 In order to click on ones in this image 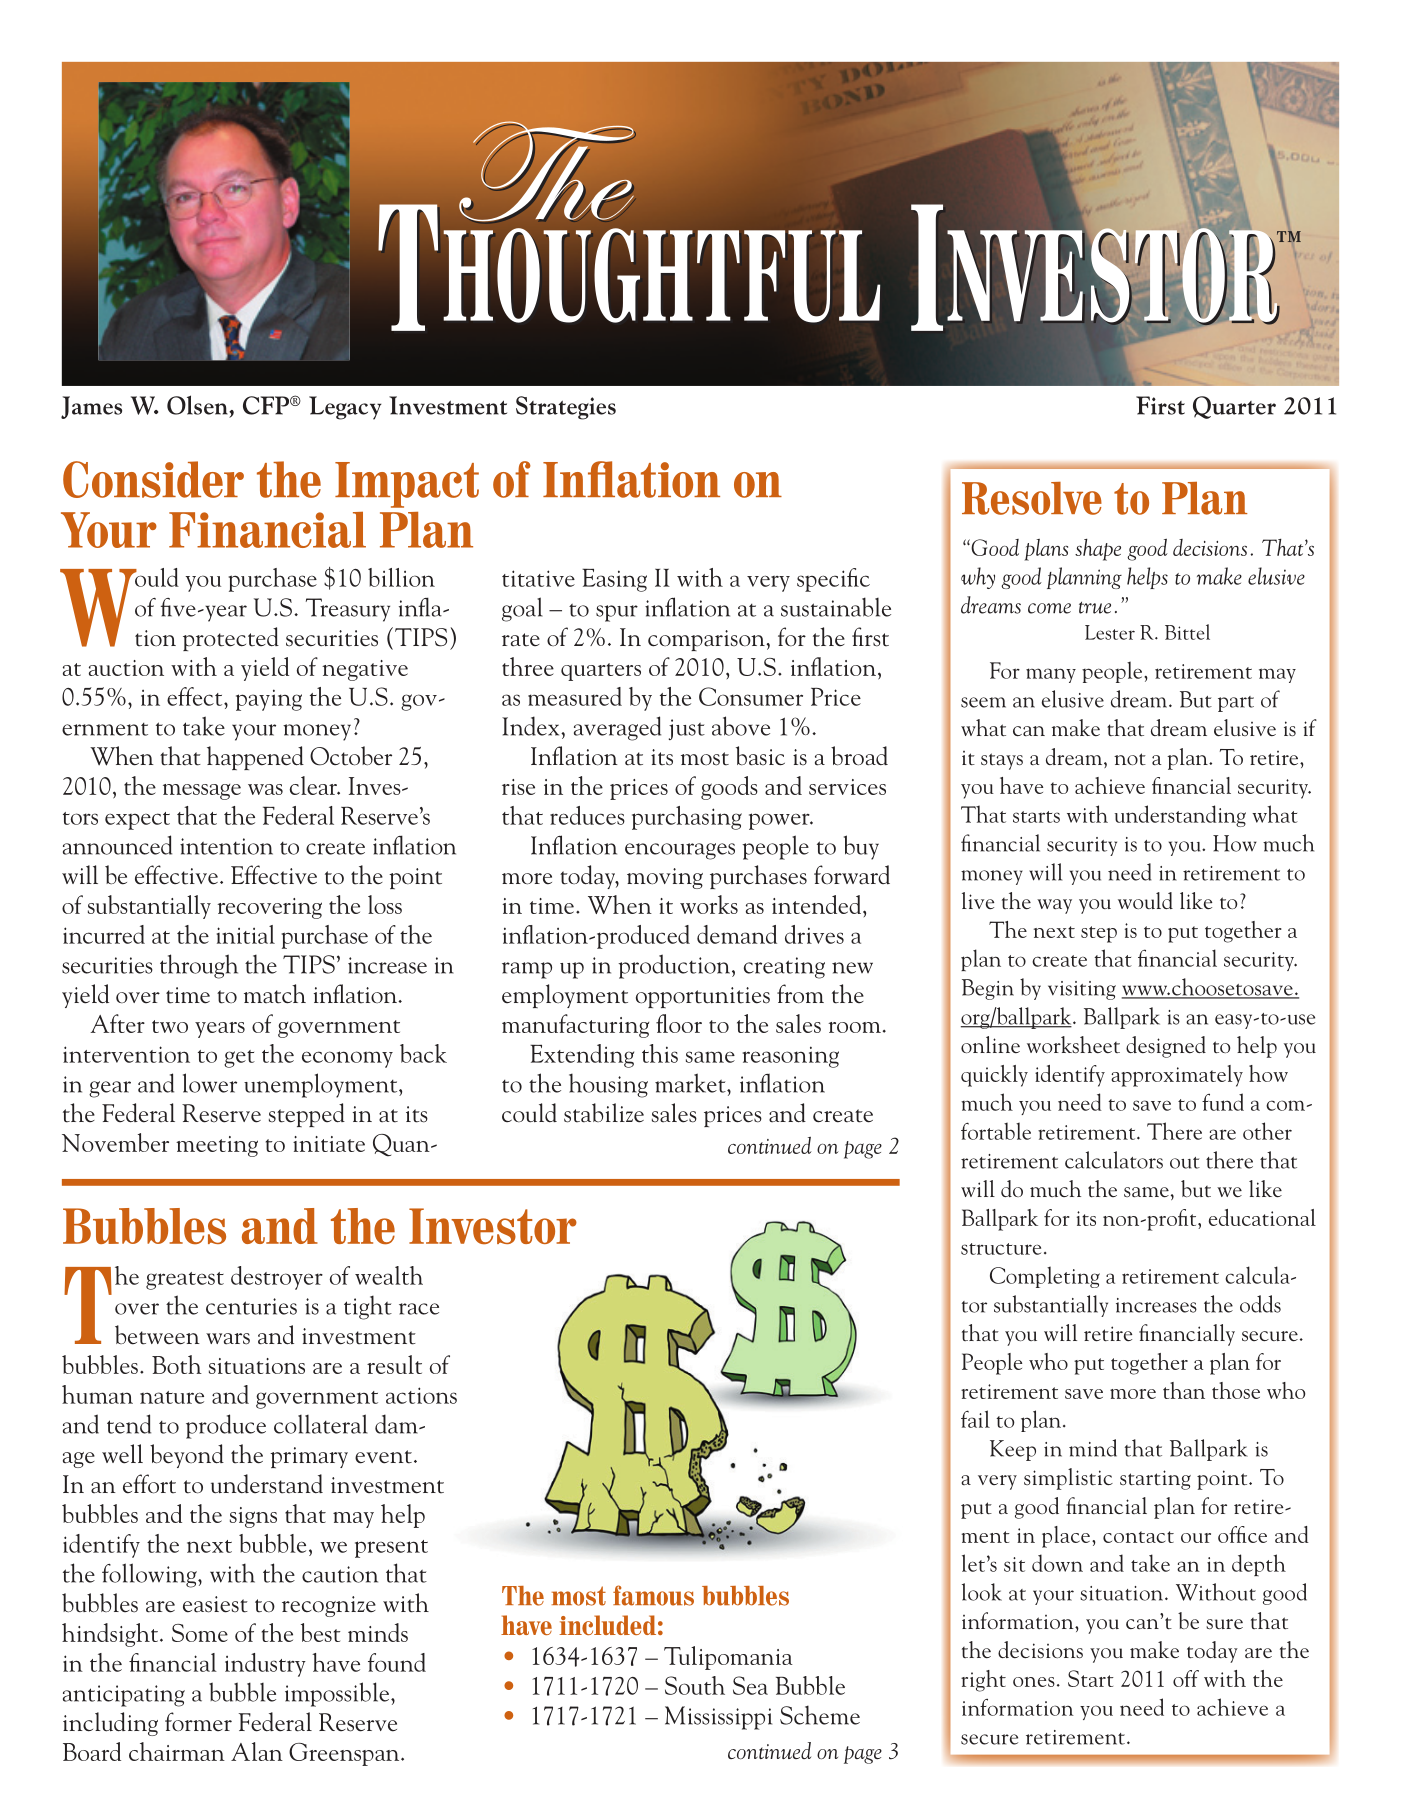, I will do `click(1034, 1682)`.
